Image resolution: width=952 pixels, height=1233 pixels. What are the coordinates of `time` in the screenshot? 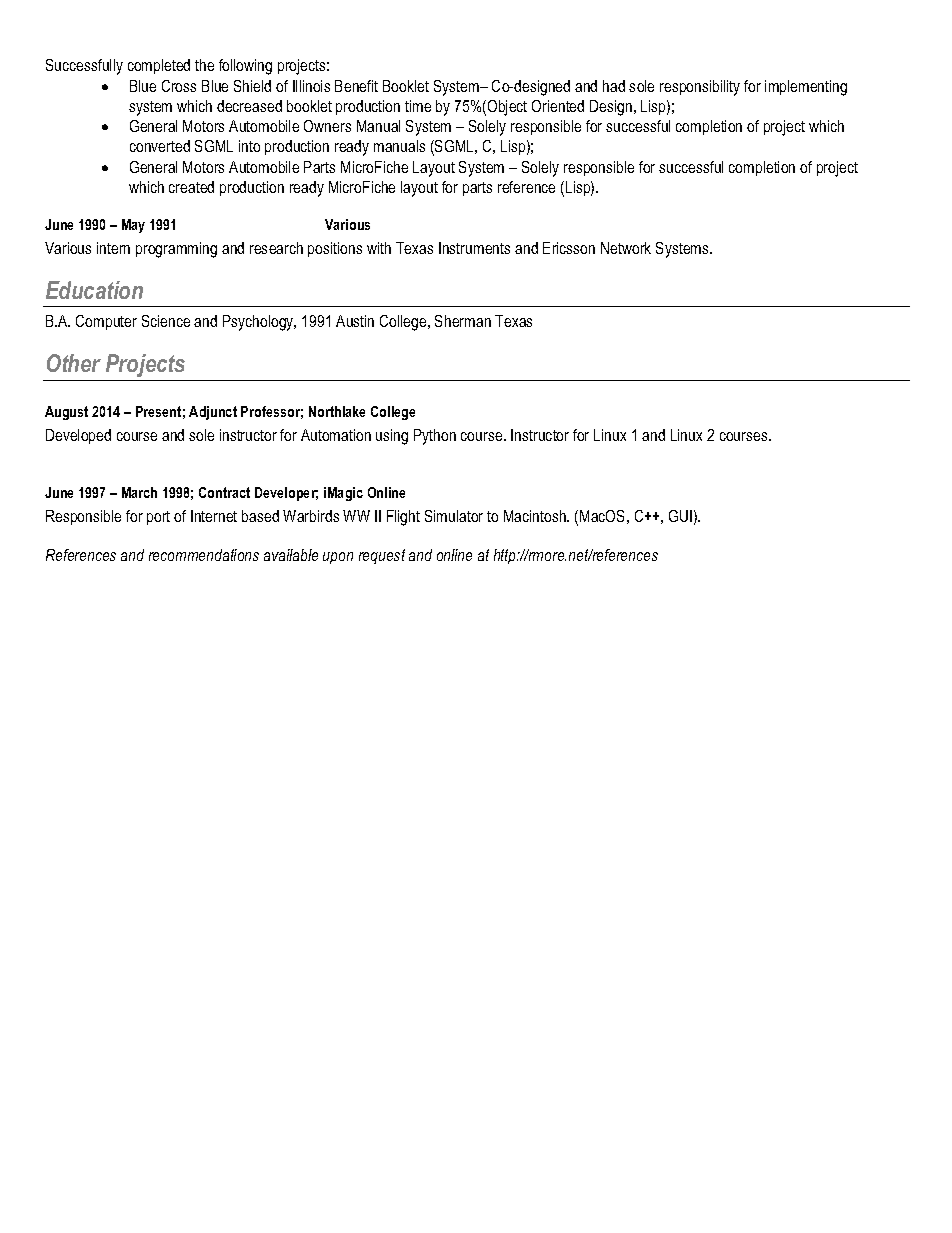 It's located at (418, 106).
